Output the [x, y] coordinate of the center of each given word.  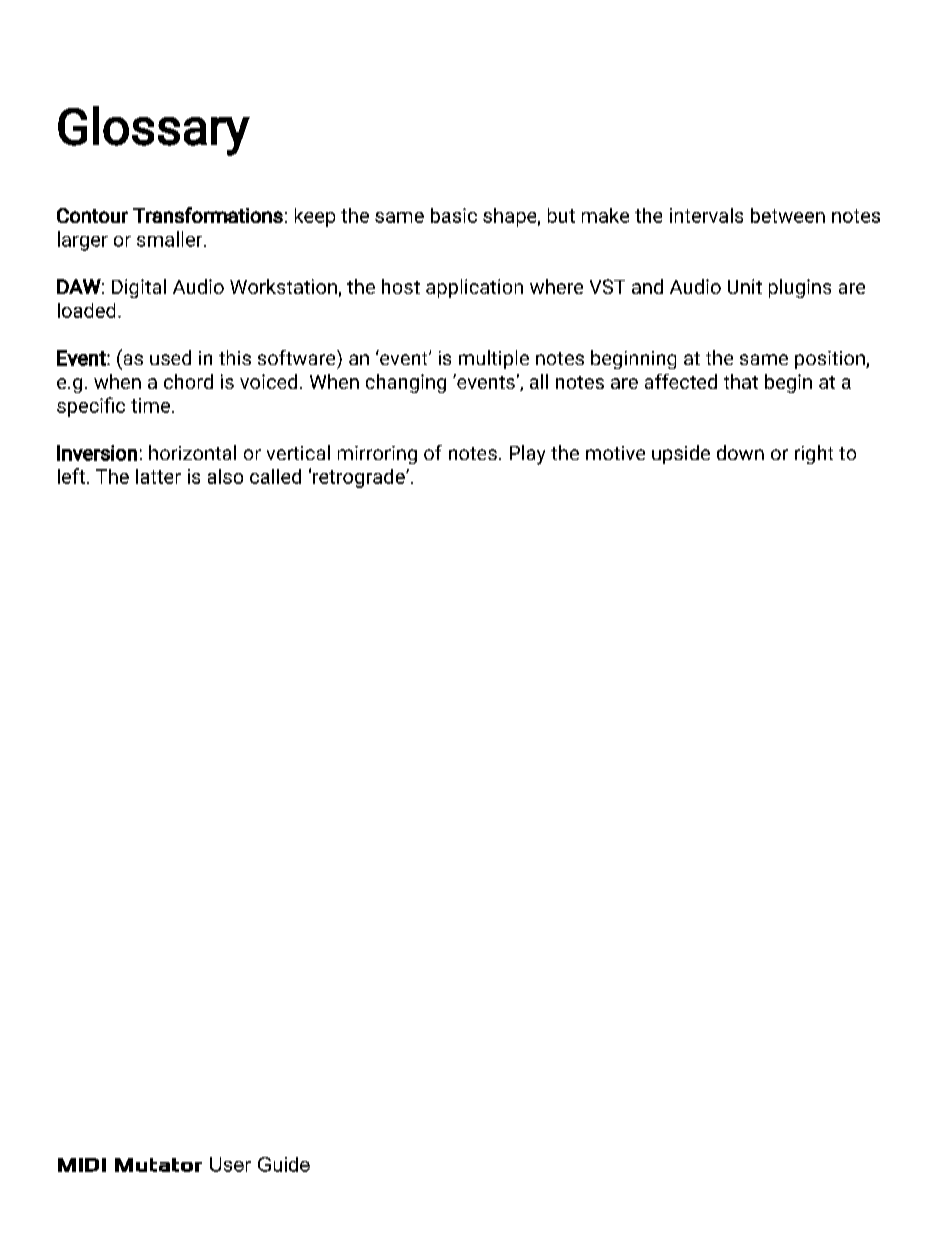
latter [158, 476]
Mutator [158, 1165]
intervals [706, 215]
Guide [284, 1164]
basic [454, 215]
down [740, 452]
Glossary [154, 131]
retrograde [360, 478]
